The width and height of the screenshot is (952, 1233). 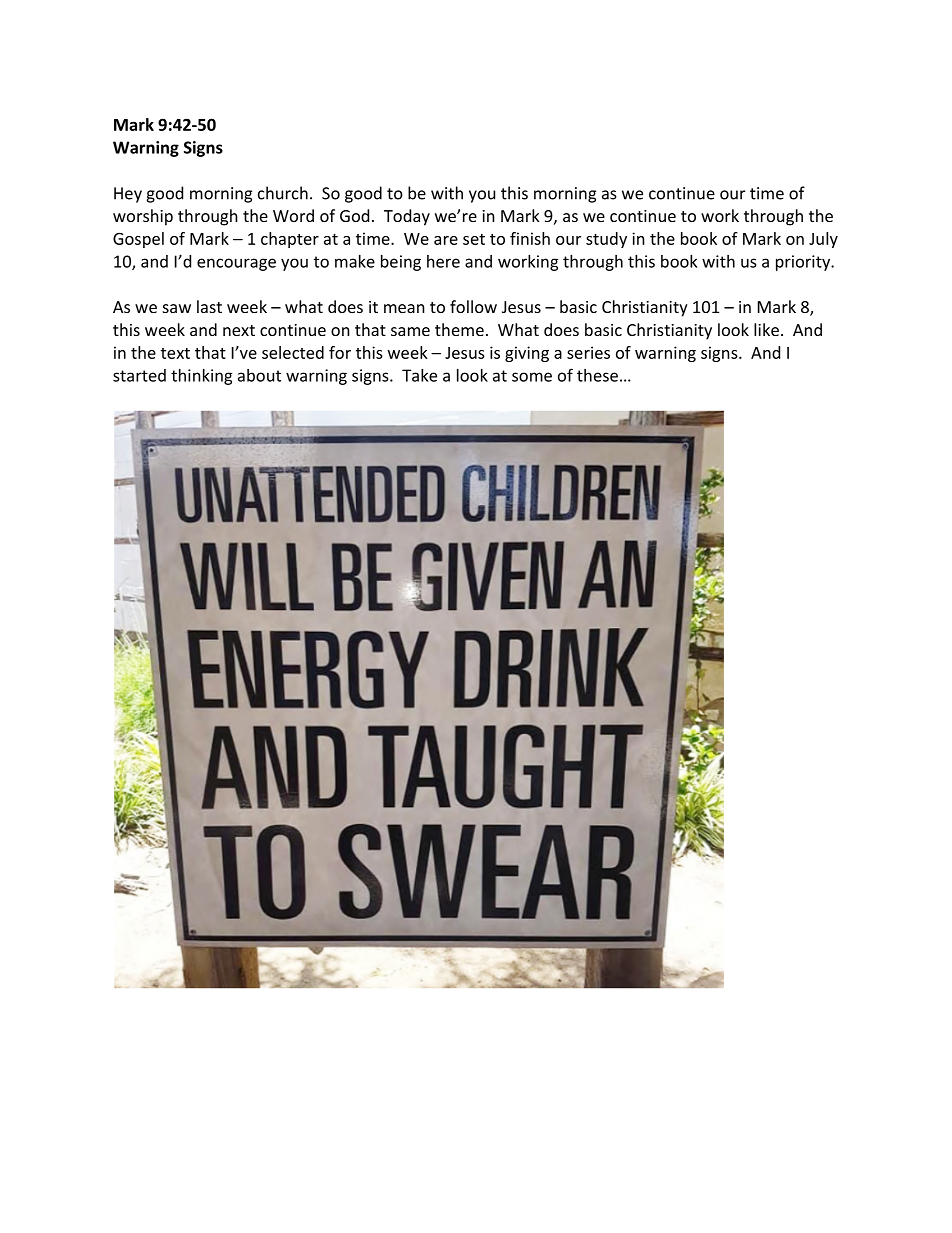 I want to click on July, so click(x=823, y=240).
